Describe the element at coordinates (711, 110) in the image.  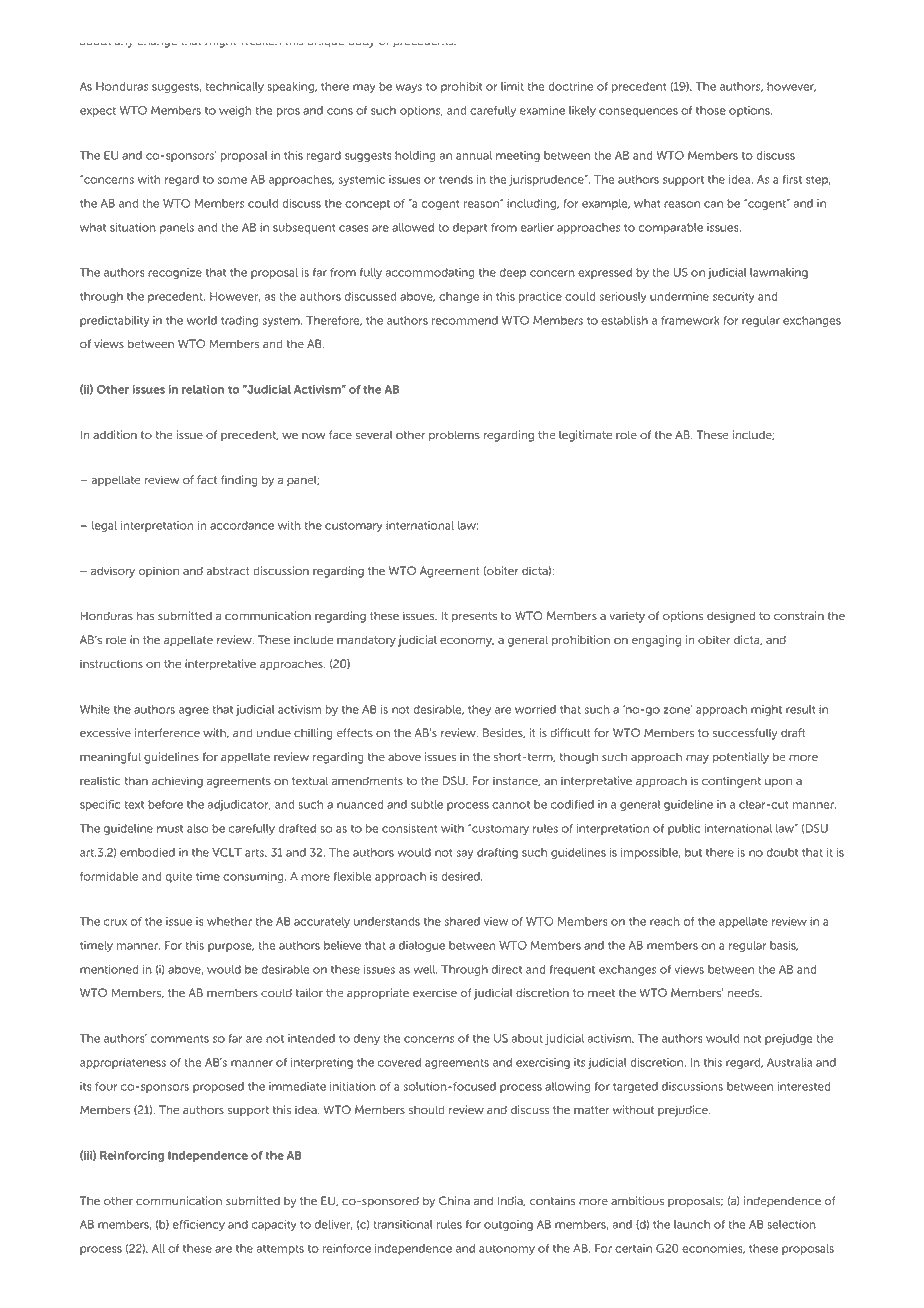
I see `those` at that location.
